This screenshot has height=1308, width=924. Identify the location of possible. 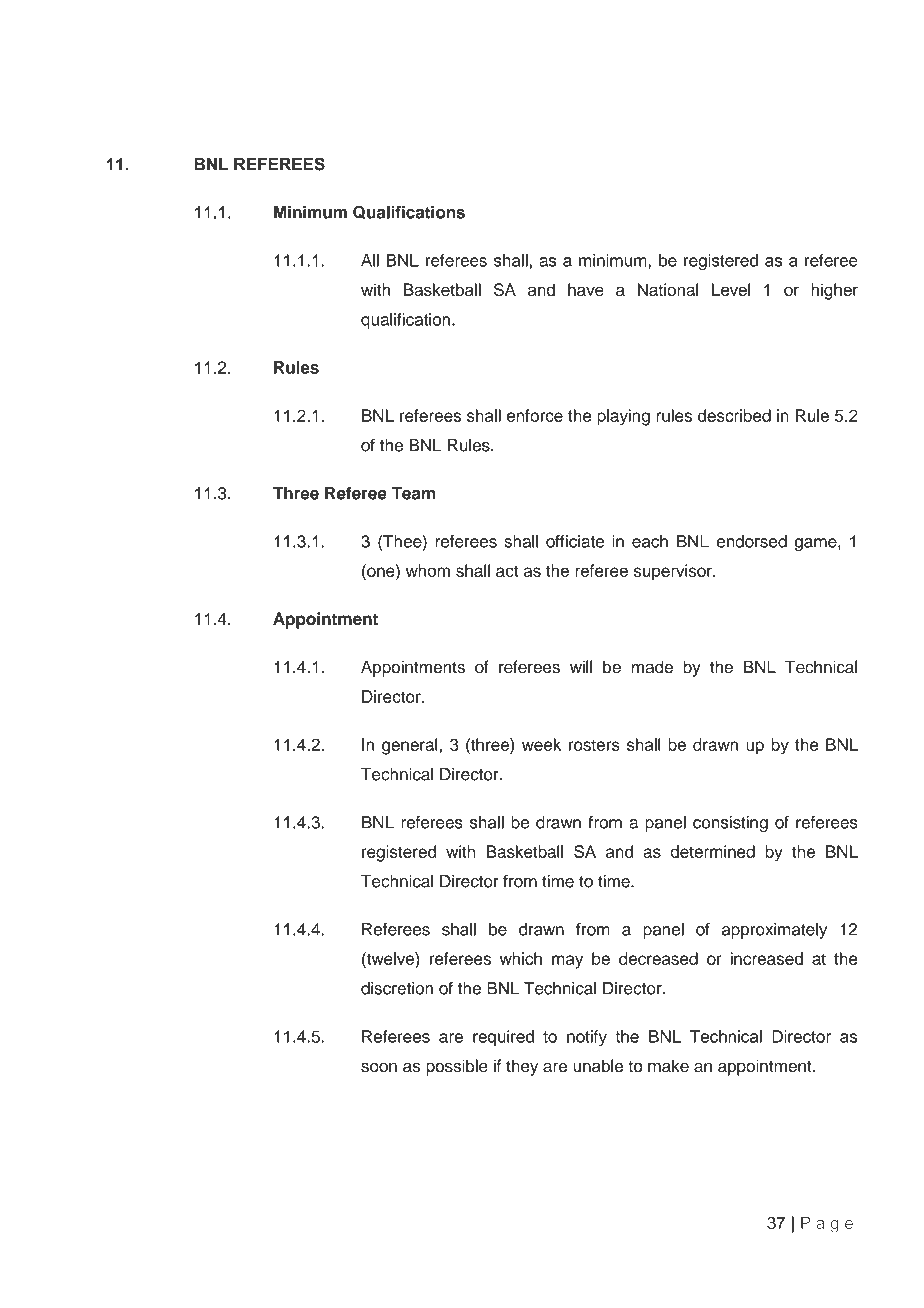
(457, 1067).
